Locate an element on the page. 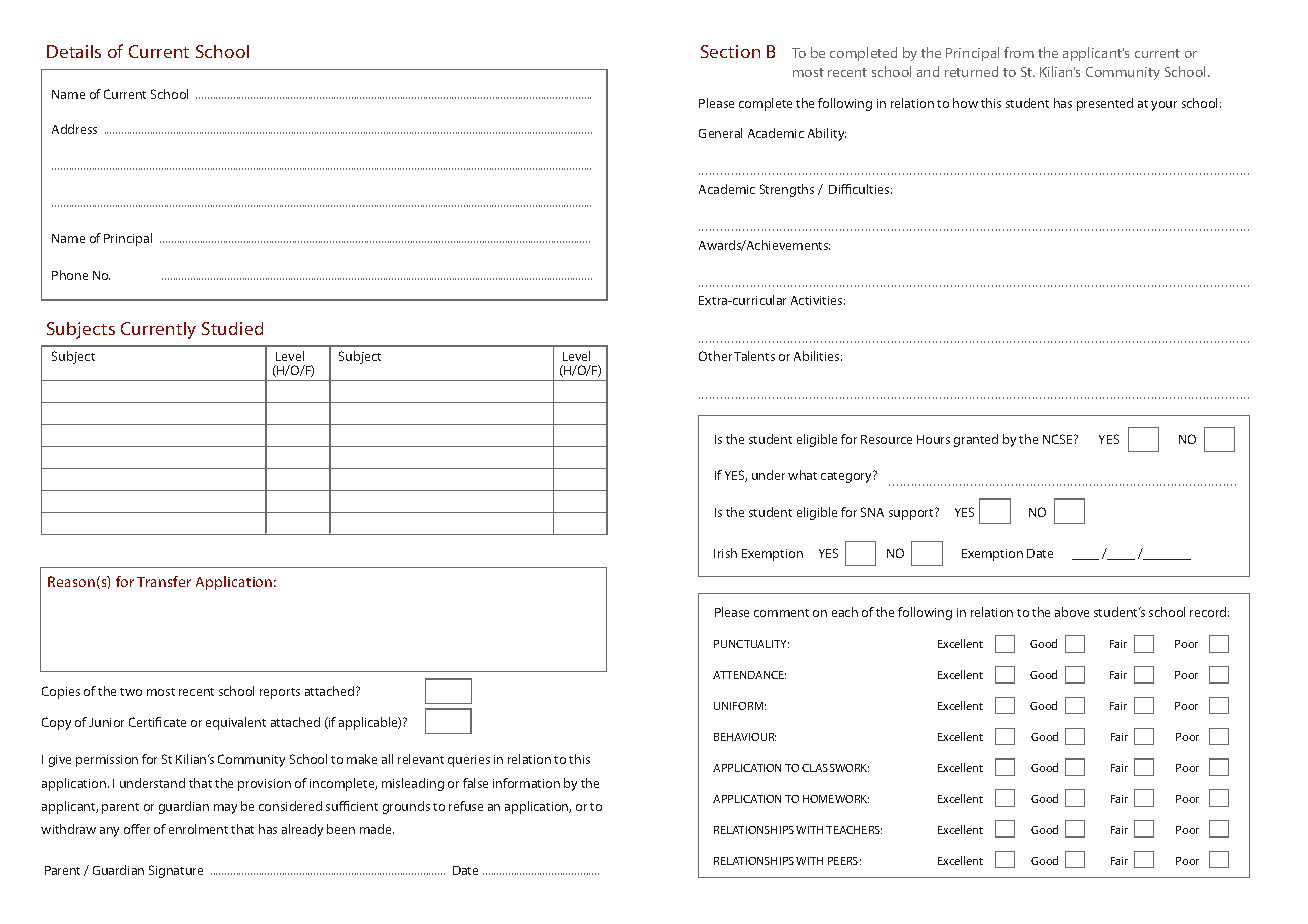  Strengths is located at coordinates (787, 190).
